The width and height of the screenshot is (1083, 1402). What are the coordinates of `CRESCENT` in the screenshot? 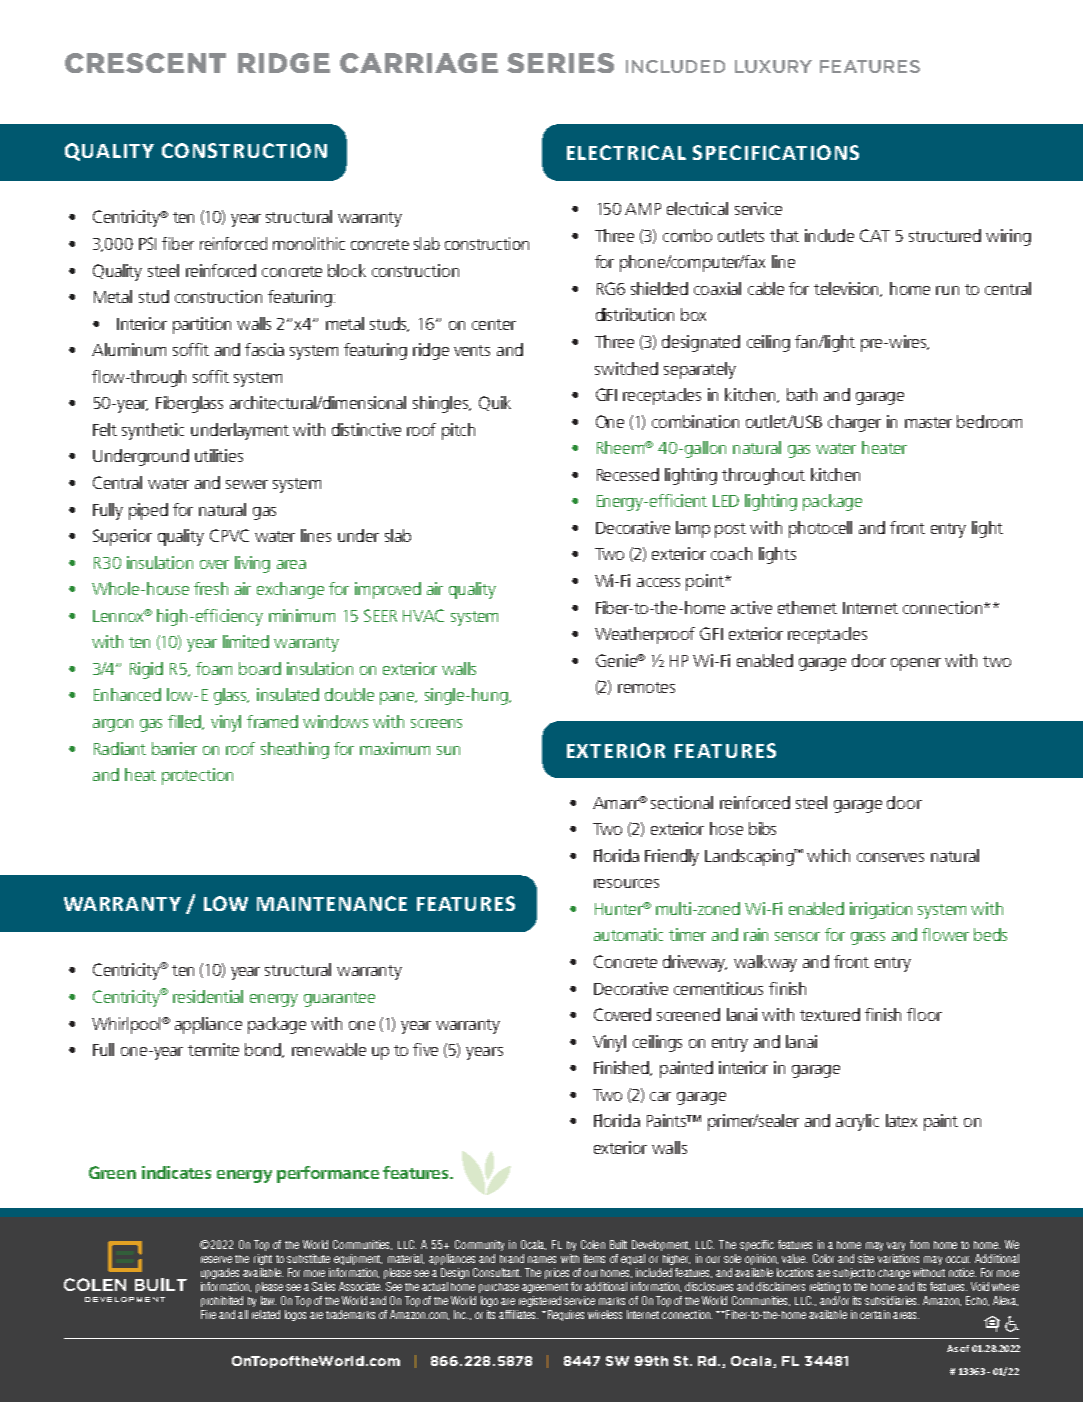 It's located at (145, 63).
